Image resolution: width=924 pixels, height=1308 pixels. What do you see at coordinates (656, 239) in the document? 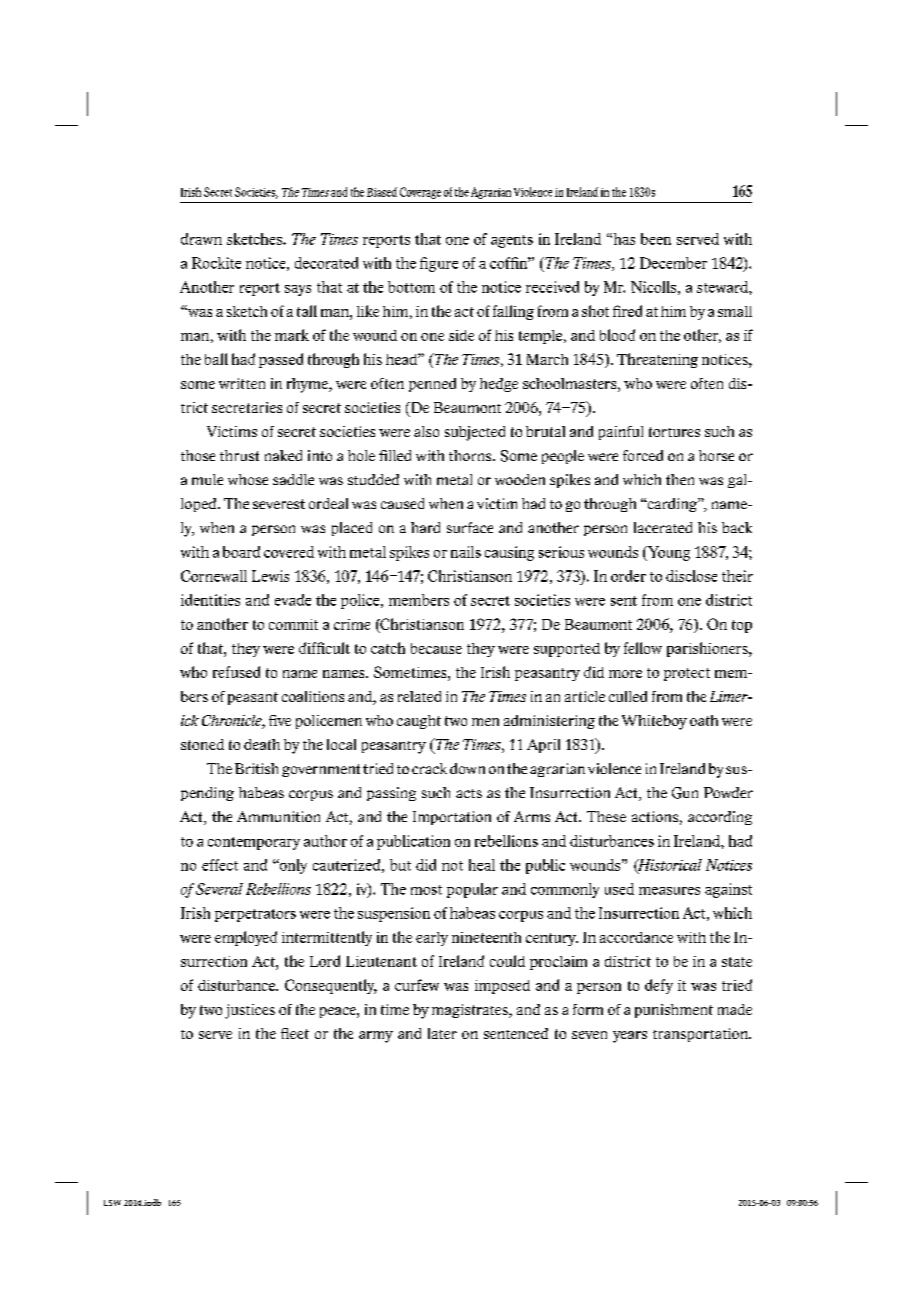
I see `been` at bounding box center [656, 239].
